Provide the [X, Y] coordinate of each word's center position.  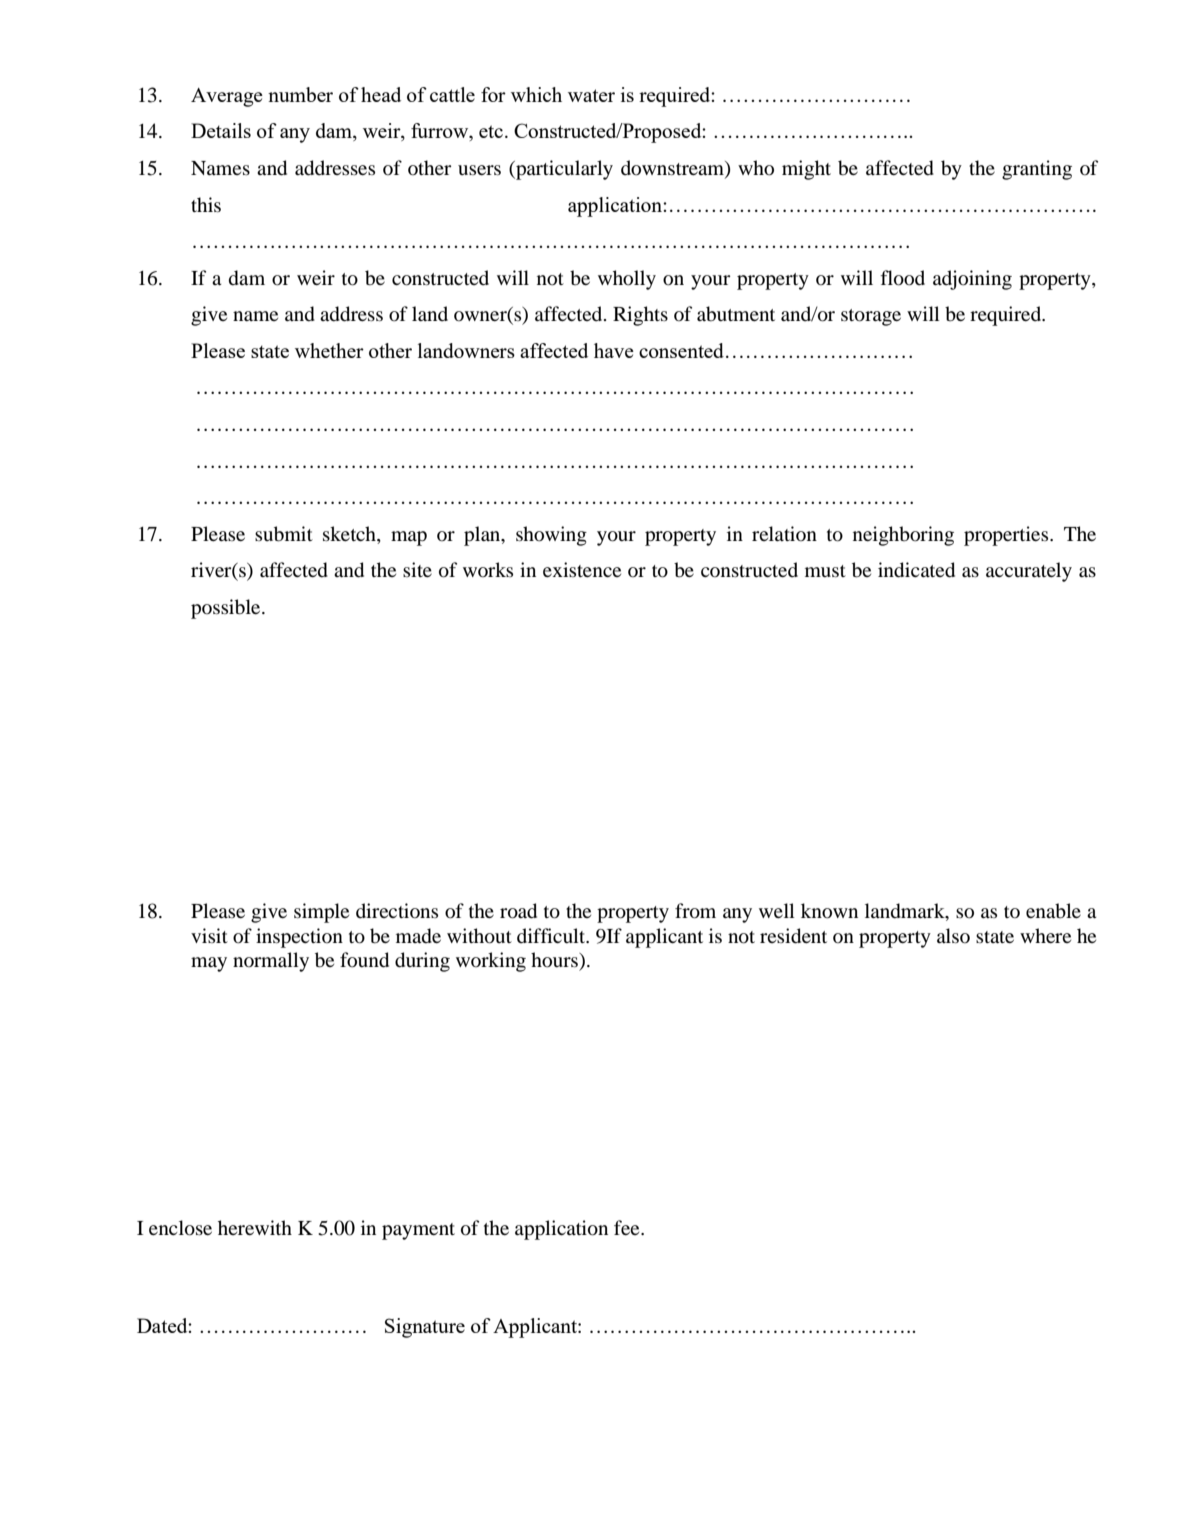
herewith [255, 1227]
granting [1037, 170]
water [591, 95]
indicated [916, 570]
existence [582, 569]
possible [227, 609]
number [300, 94]
